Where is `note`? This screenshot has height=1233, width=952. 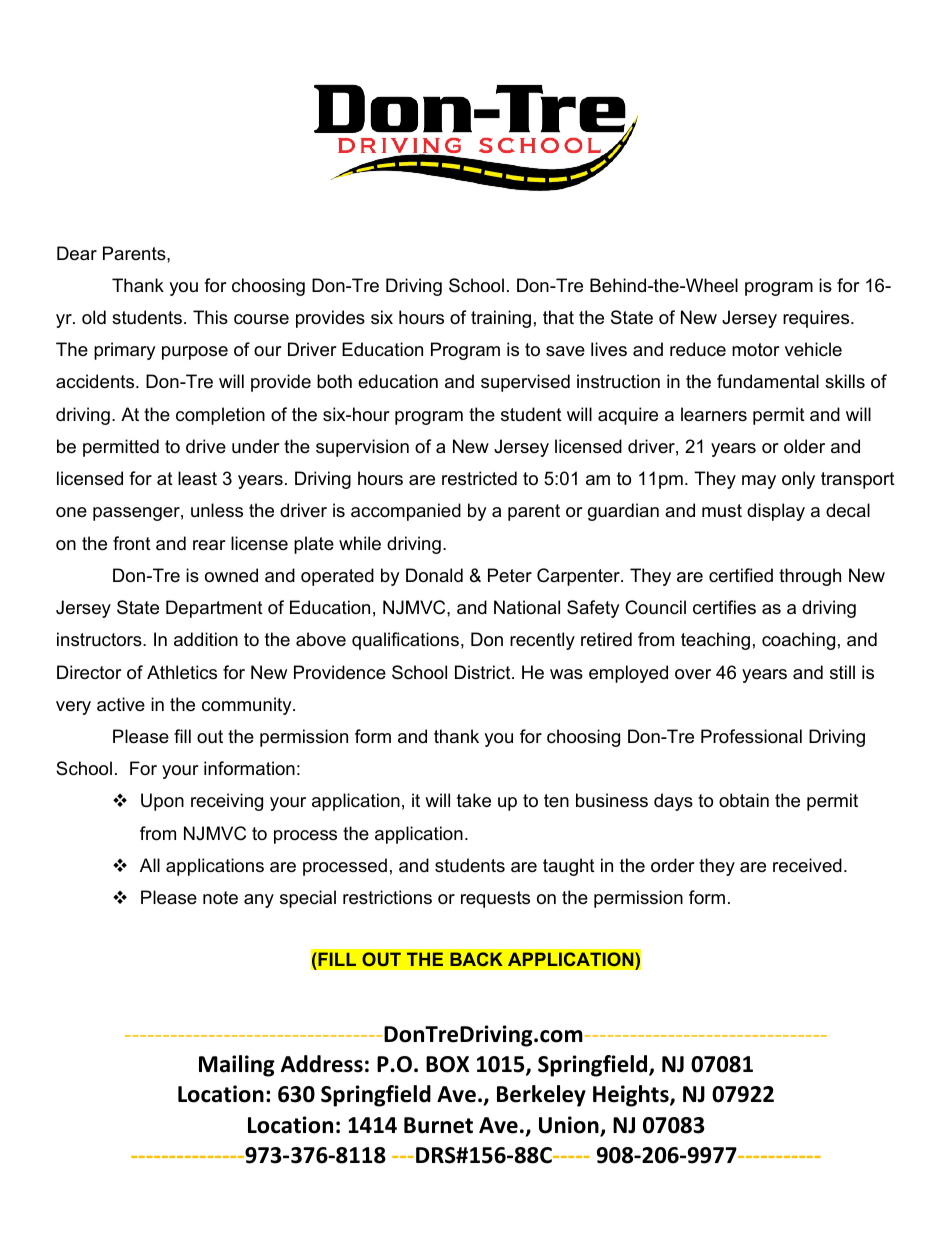 note is located at coordinates (220, 898).
